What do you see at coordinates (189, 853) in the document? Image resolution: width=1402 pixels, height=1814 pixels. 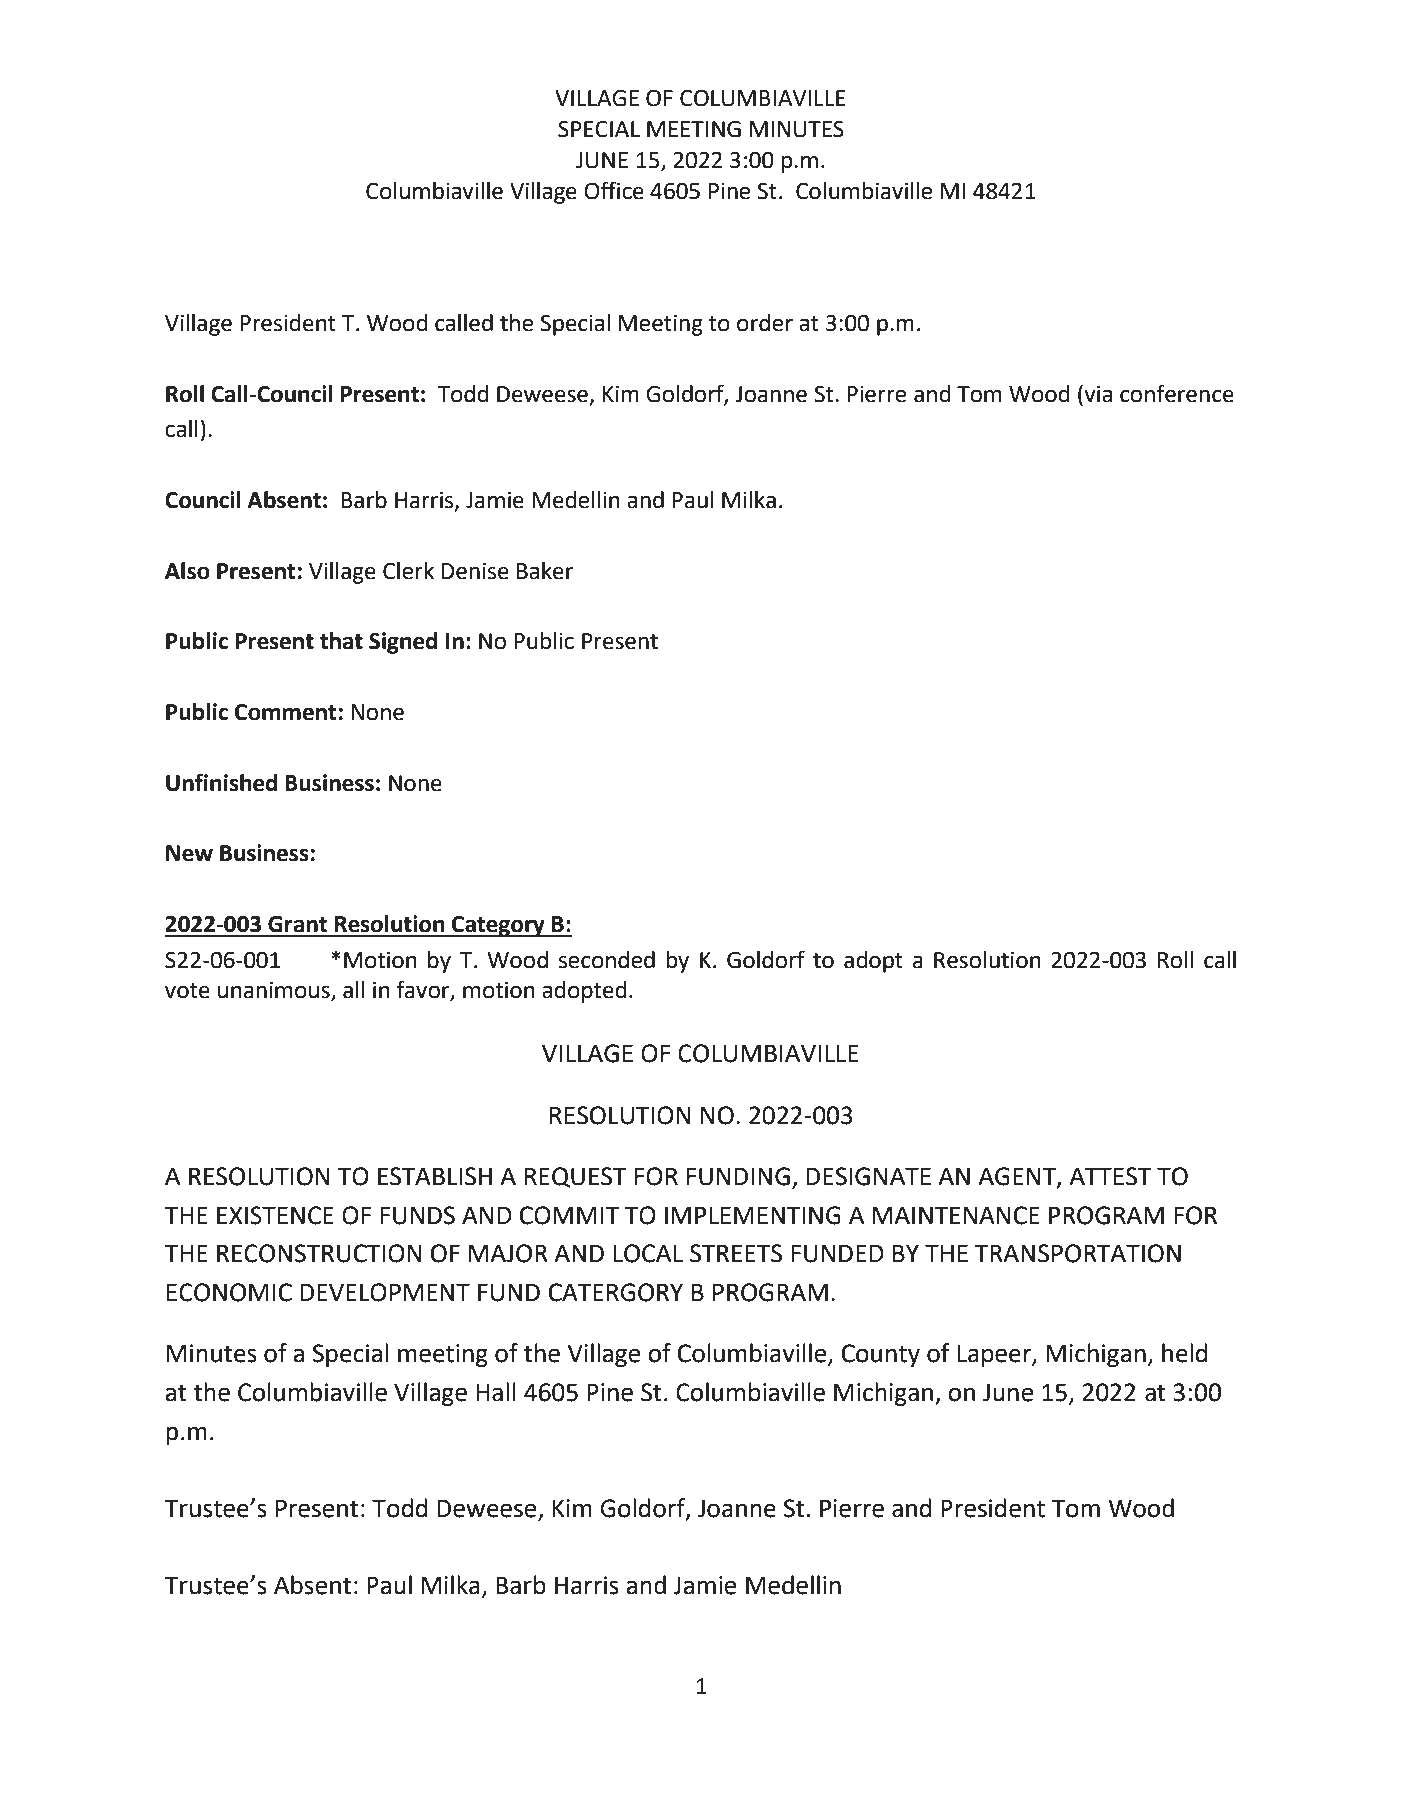 I see `New` at bounding box center [189, 853].
